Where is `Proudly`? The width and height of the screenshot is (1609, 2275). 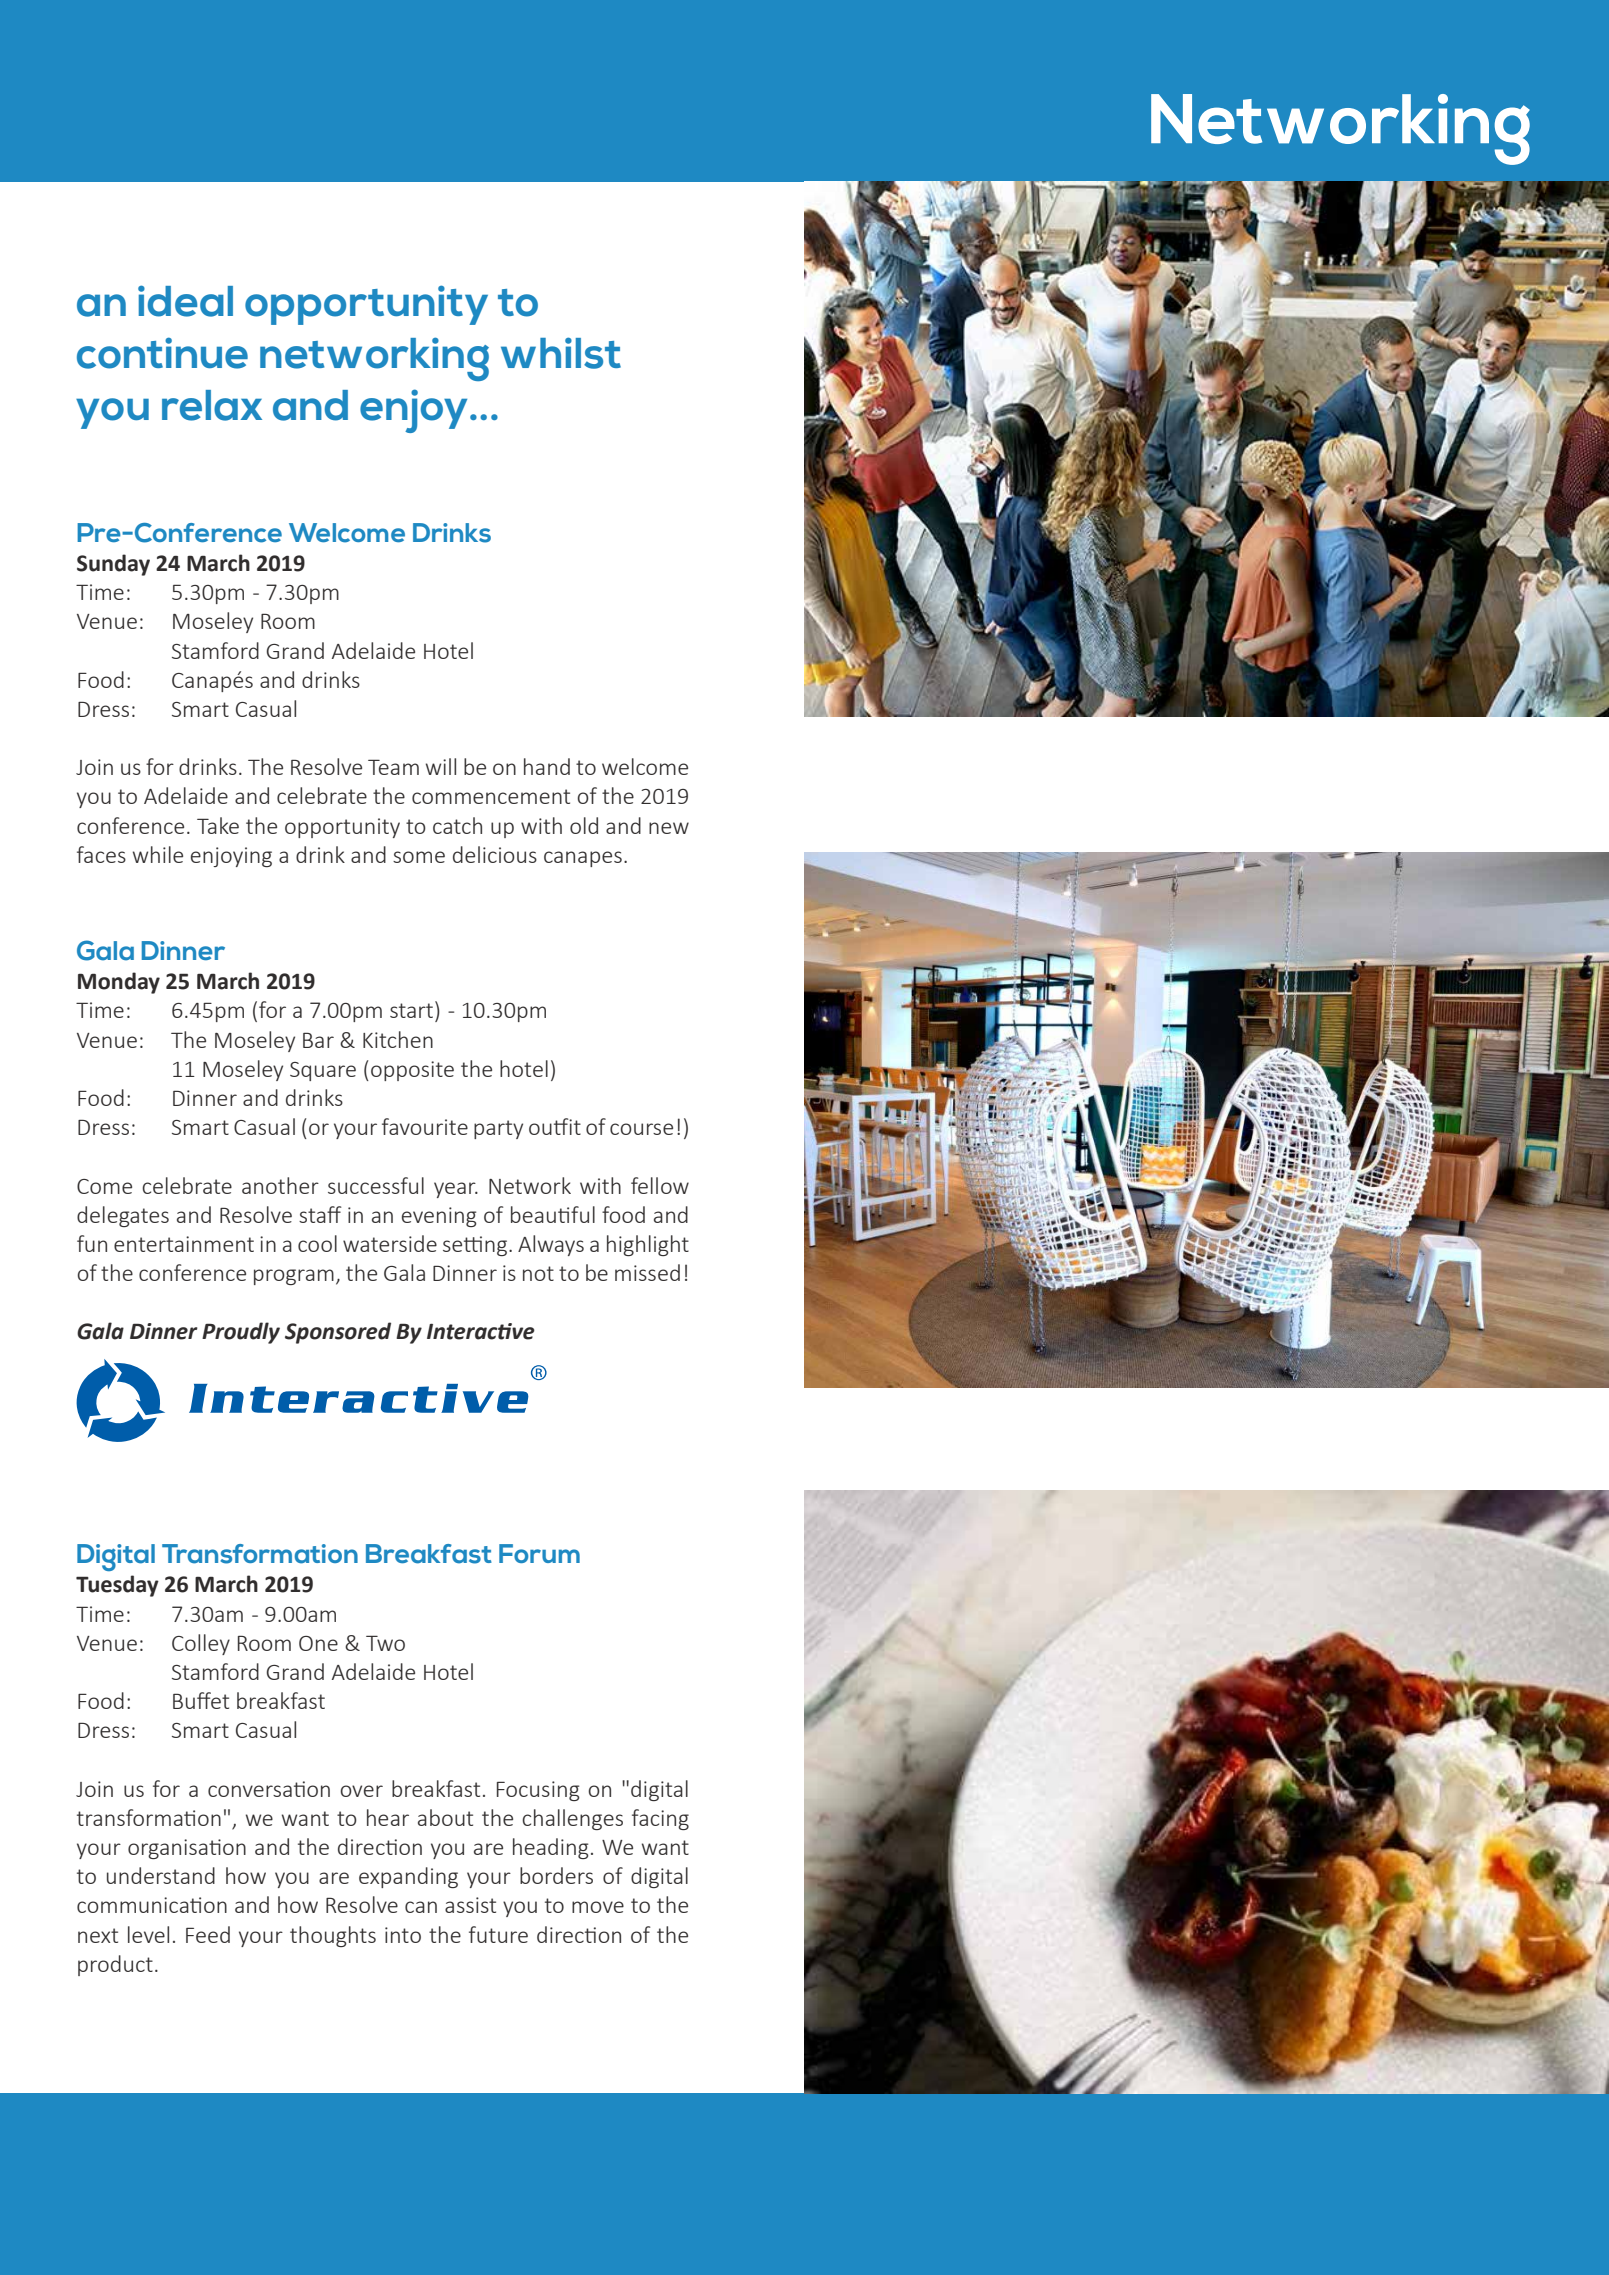
Proudly is located at coordinates (241, 1333).
